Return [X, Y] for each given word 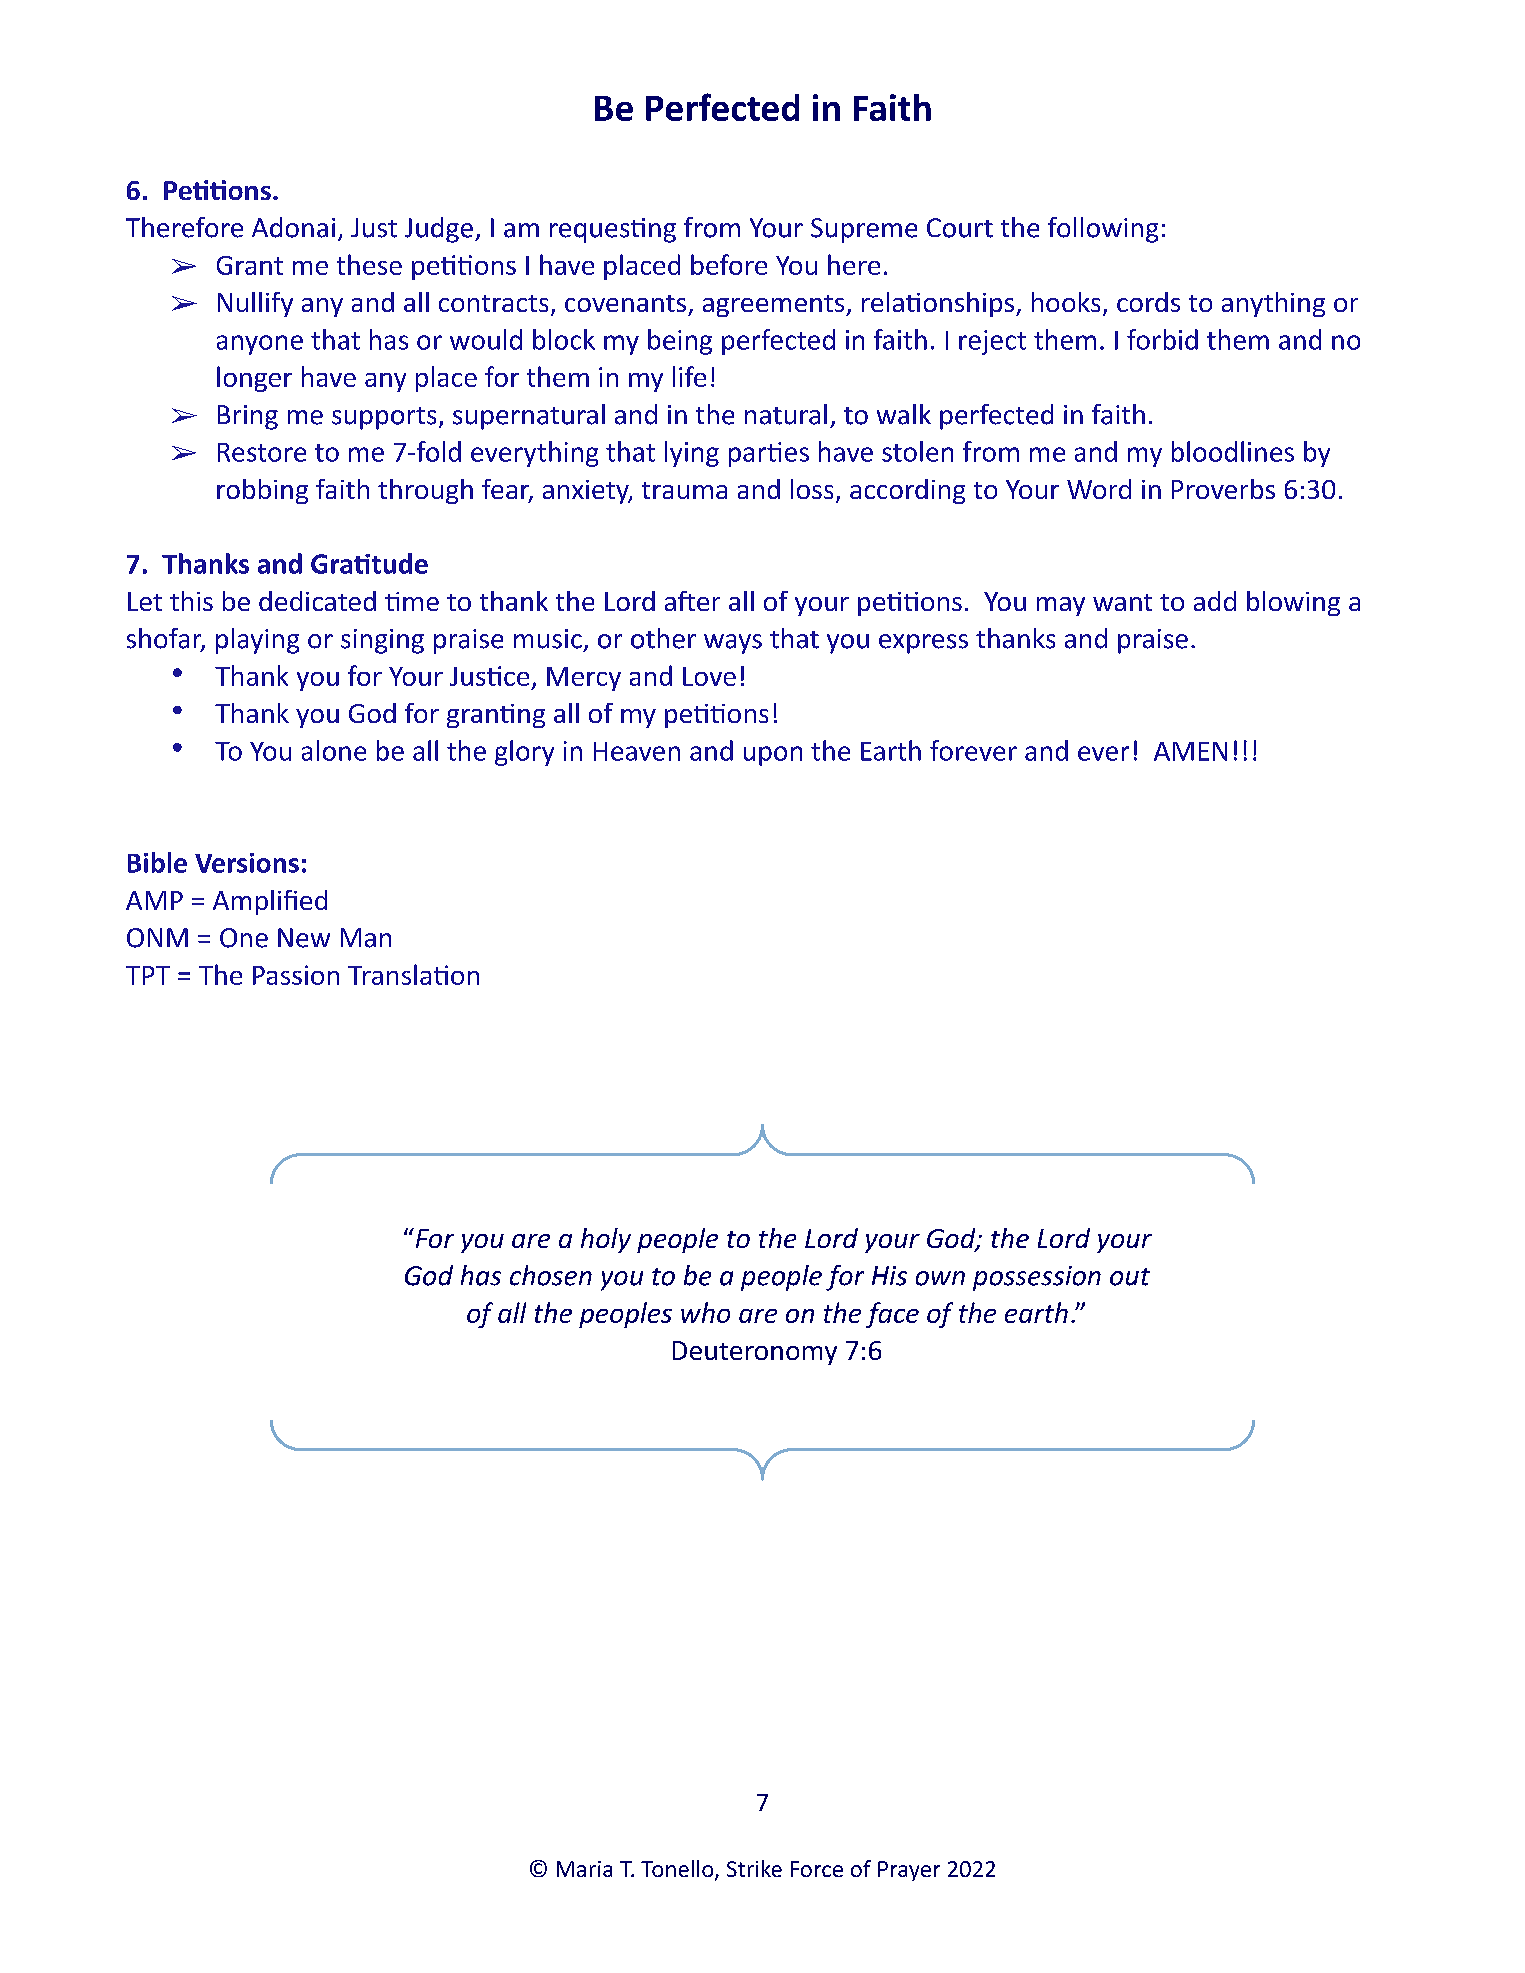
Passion [296, 975]
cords [1148, 302]
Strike [754, 1868]
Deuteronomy [755, 1353]
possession [1037, 1278]
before [729, 264]
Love [709, 676]
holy [606, 1240]
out [1130, 1277]
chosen [551, 1275]
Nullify [255, 304]
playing [257, 641]
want [1122, 602]
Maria [584, 1869]
